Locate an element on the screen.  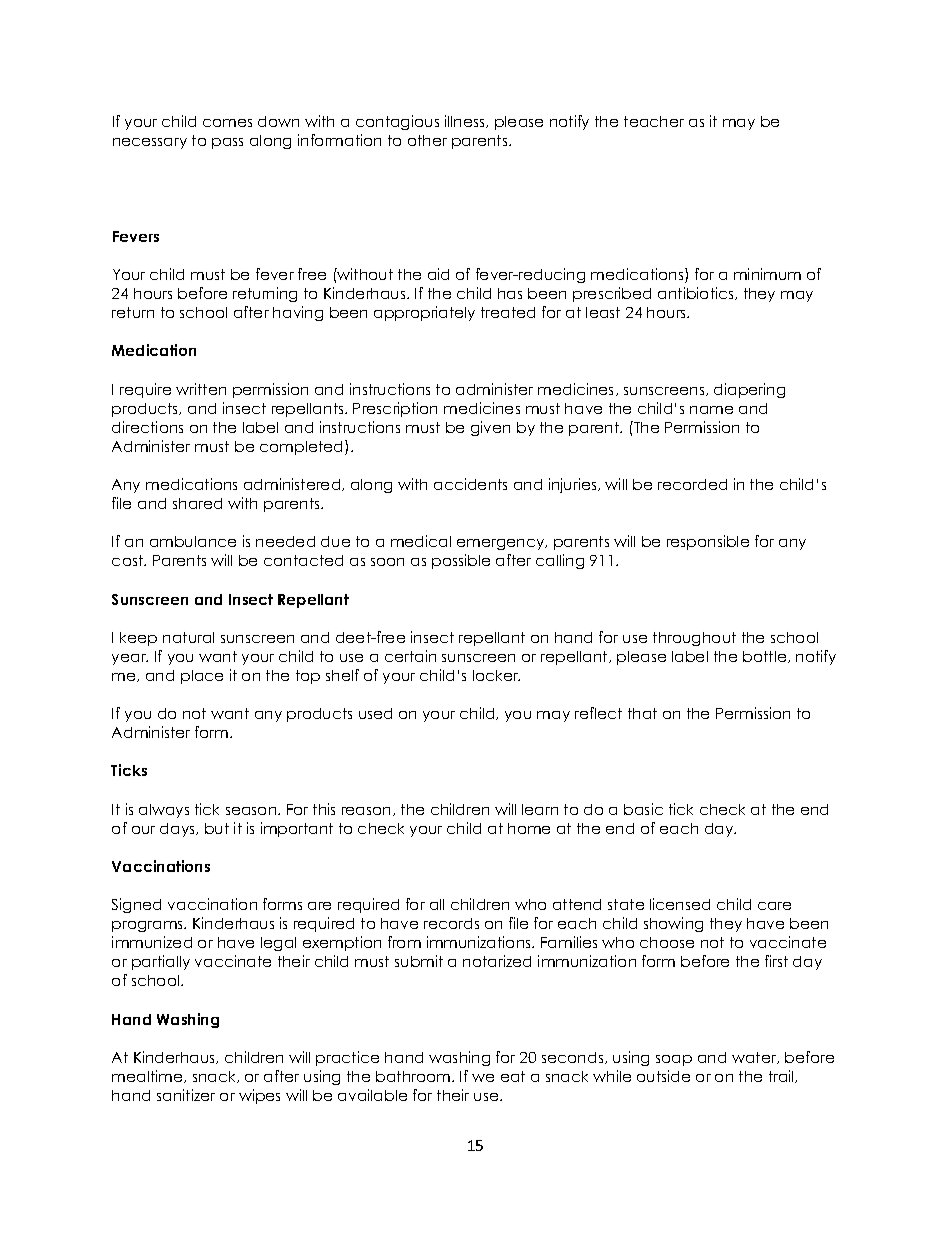
that is located at coordinates (642, 713).
